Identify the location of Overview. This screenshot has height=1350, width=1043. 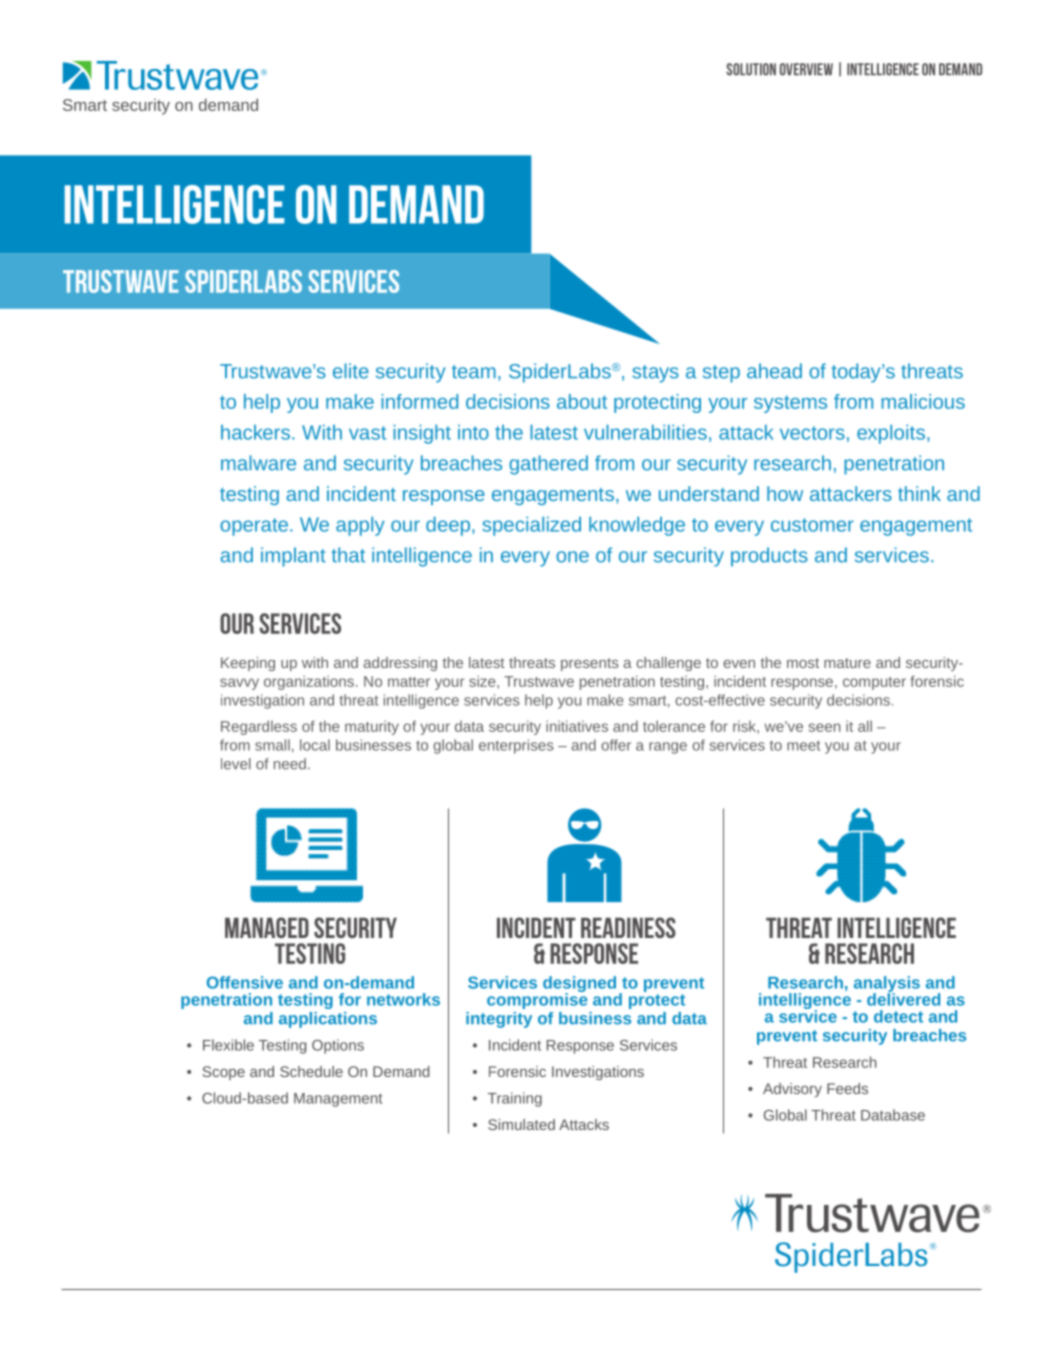
(806, 69).
